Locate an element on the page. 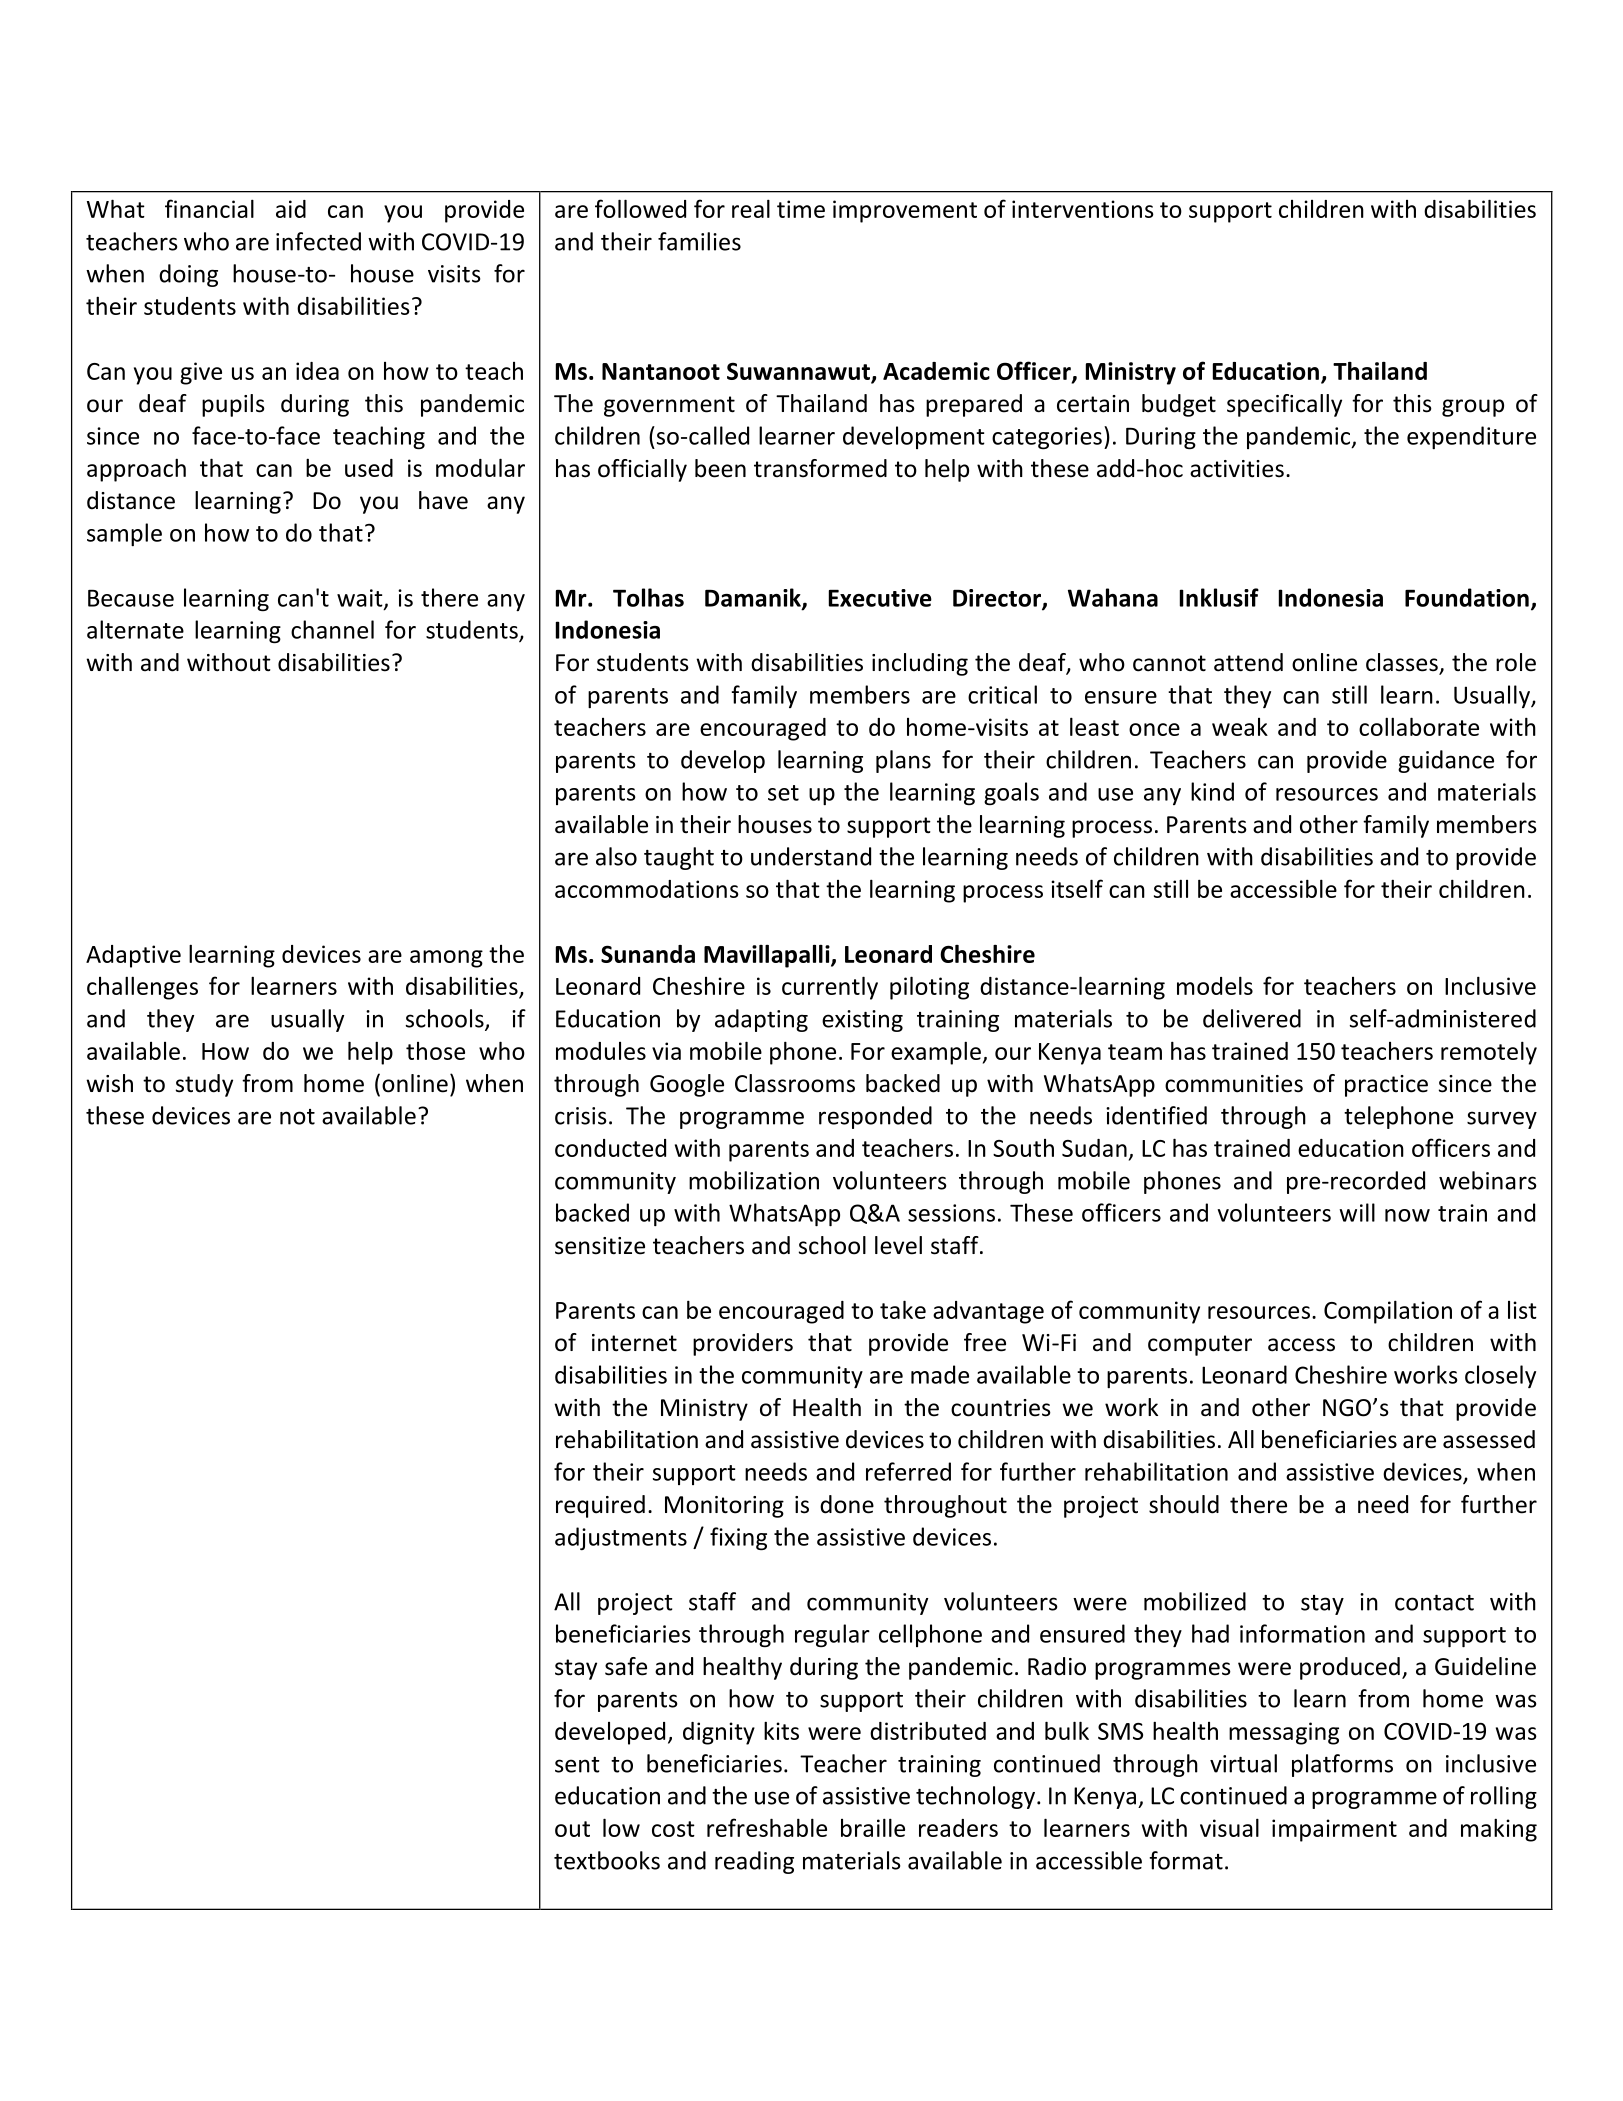 The width and height of the image is (1623, 2101). guidance is located at coordinates (1446, 761).
